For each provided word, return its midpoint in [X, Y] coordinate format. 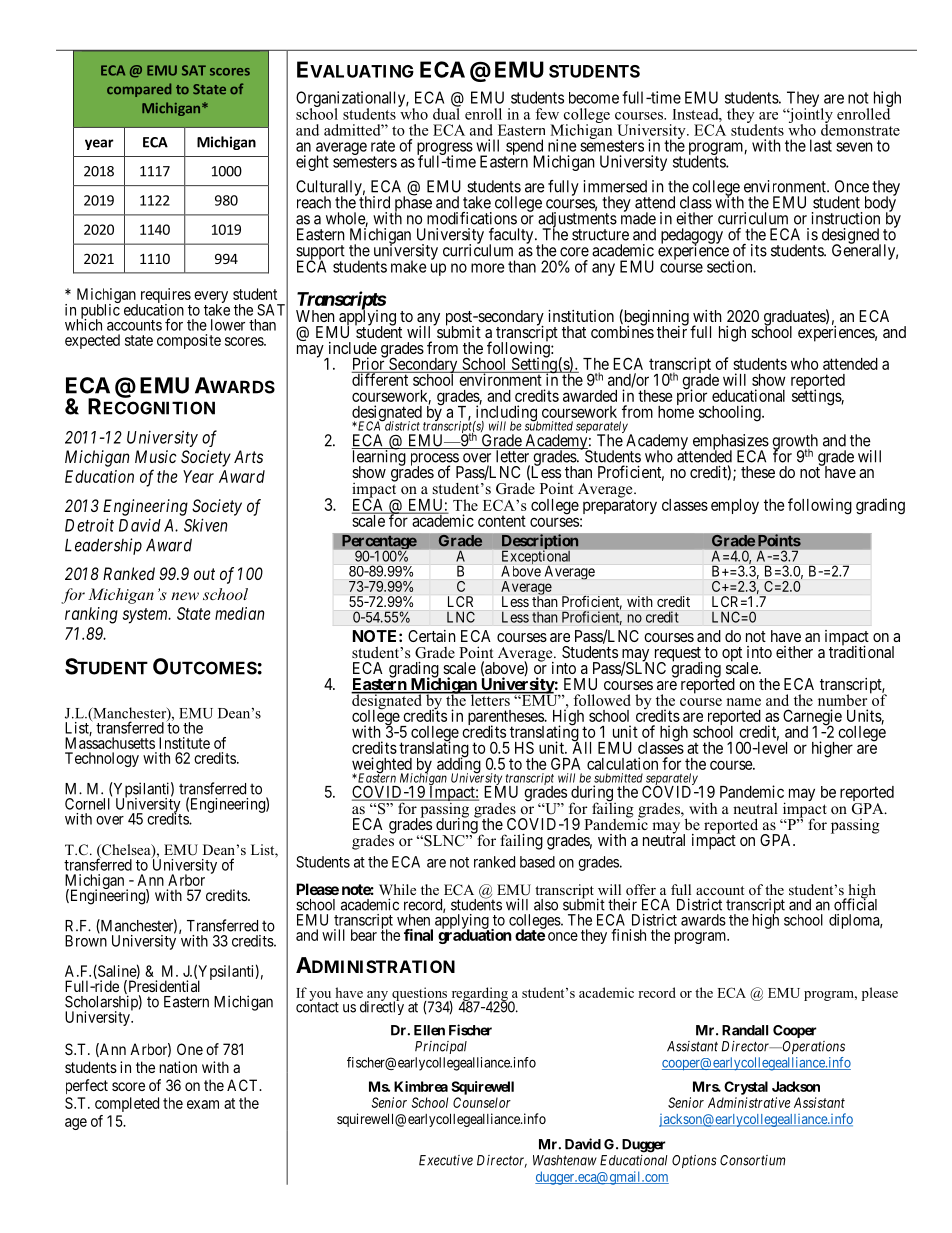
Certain [432, 636]
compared [139, 90]
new [185, 596]
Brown [86, 941]
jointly [810, 116]
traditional [861, 651]
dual [446, 113]
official [855, 904]
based [537, 862]
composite [189, 341]
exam [203, 1104]
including [505, 414]
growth [795, 443]
